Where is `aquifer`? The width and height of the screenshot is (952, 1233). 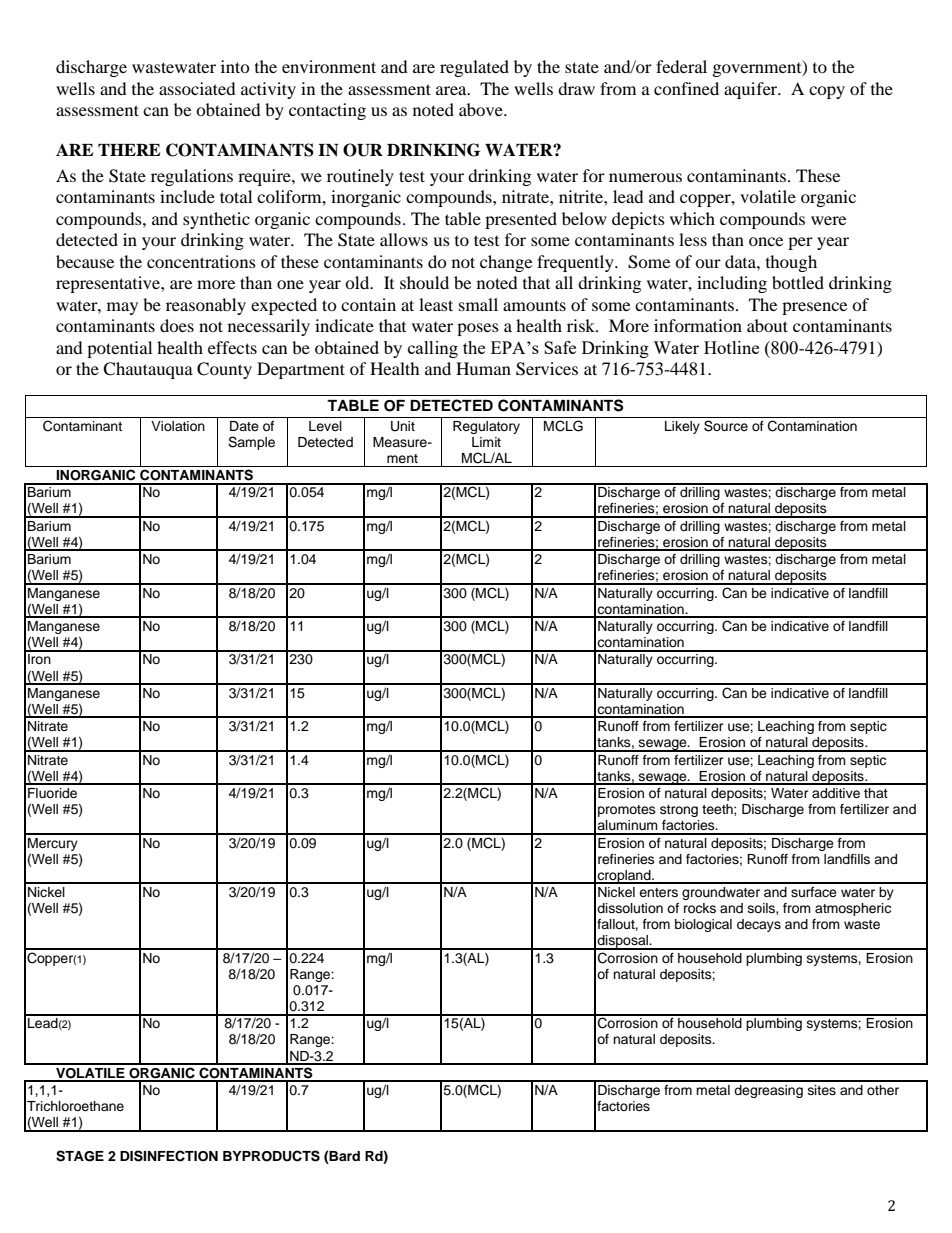
aquifer is located at coordinates (752, 90).
